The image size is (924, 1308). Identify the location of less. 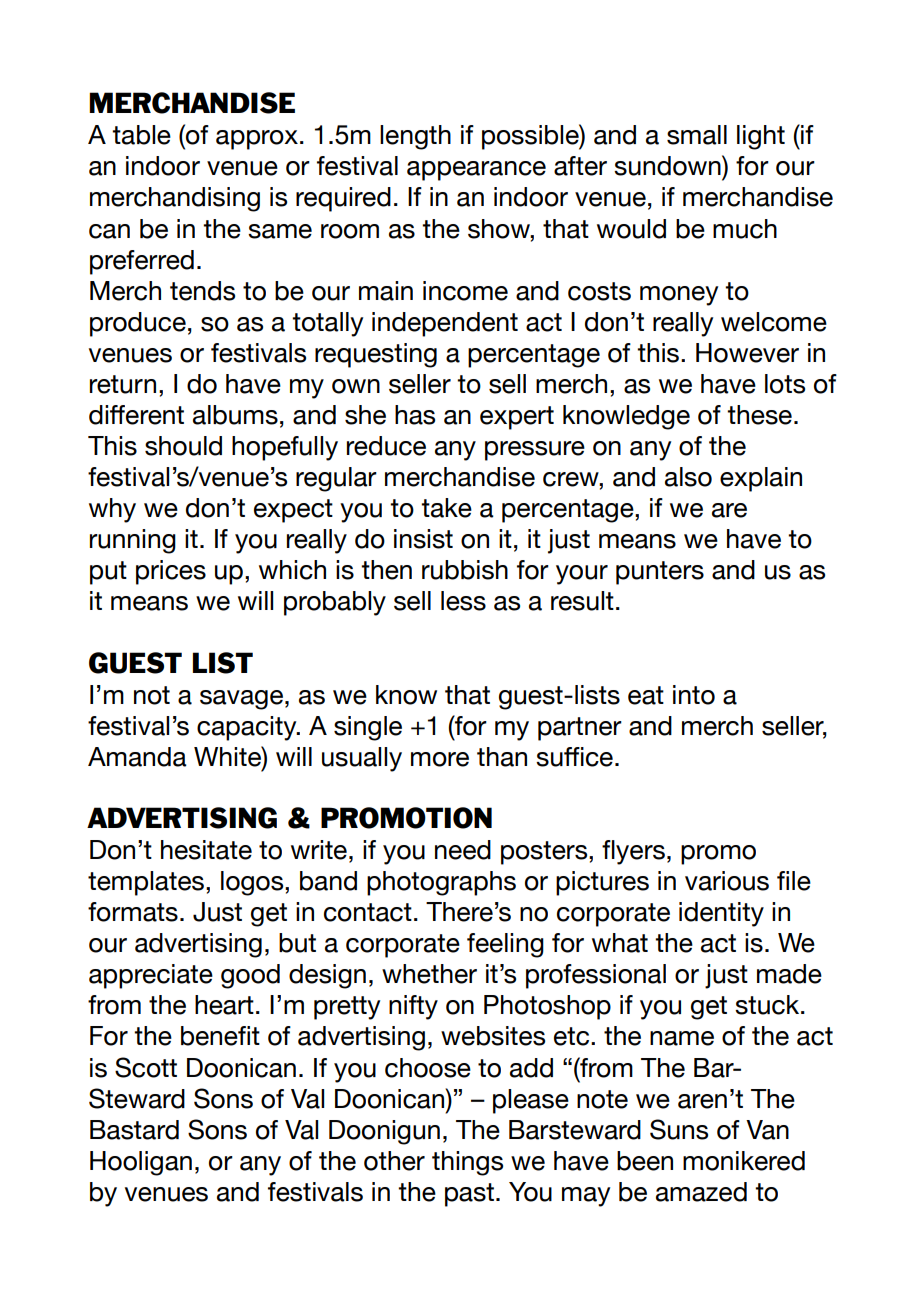
(463, 601).
